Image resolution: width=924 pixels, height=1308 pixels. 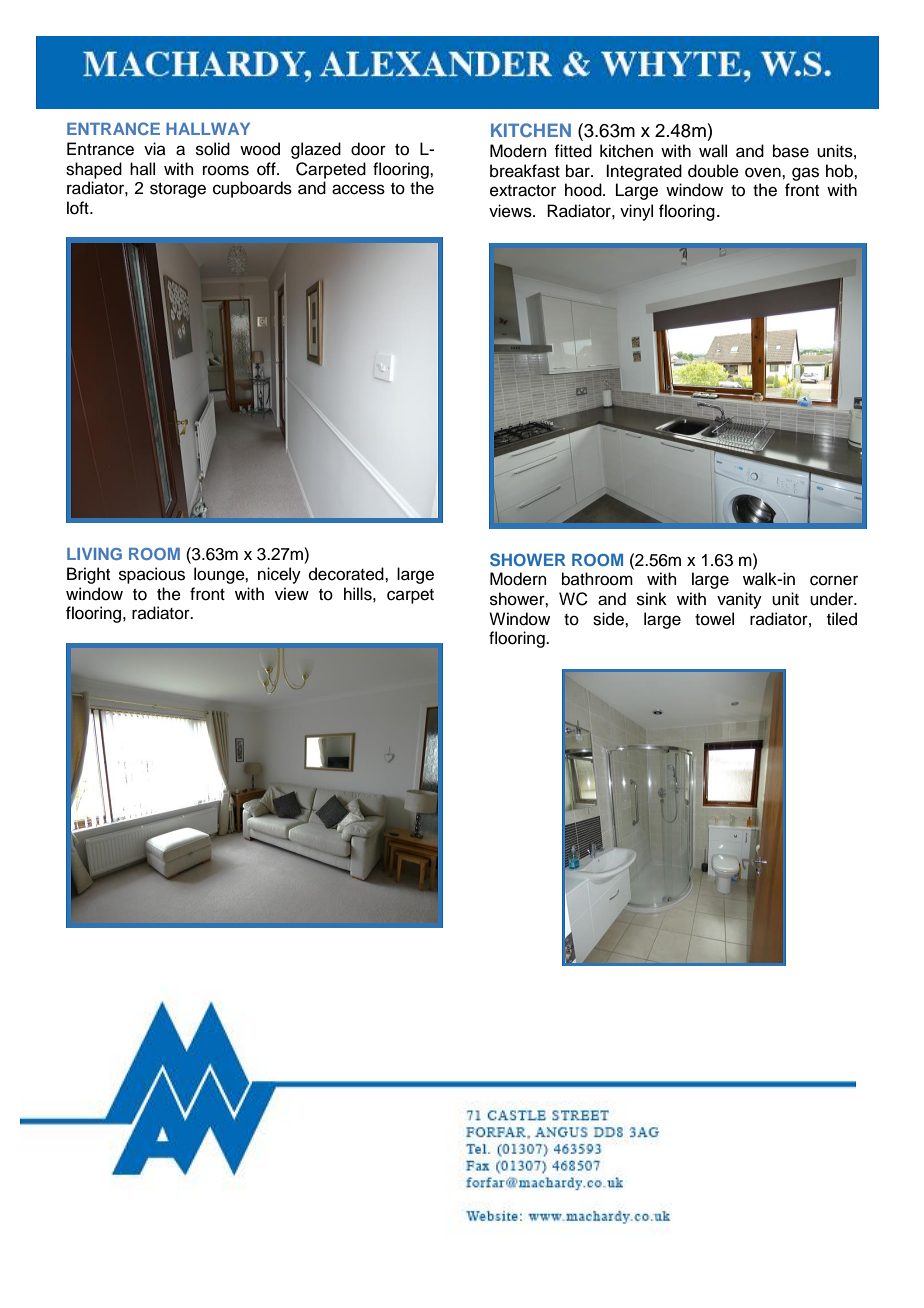 What do you see at coordinates (525, 171) in the screenshot?
I see `breakfast` at bounding box center [525, 171].
